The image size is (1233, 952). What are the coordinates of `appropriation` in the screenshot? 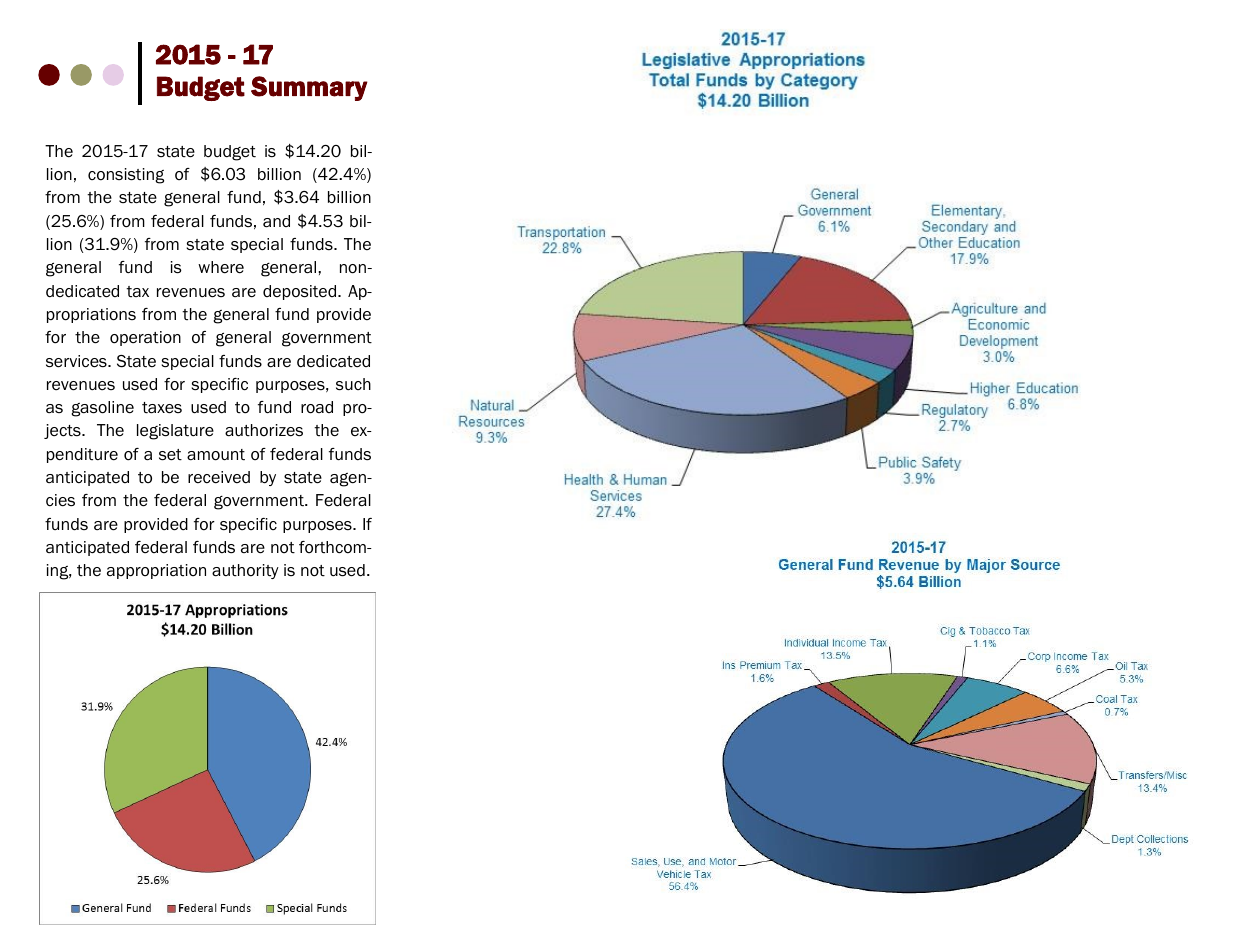 It's located at (156, 571).
